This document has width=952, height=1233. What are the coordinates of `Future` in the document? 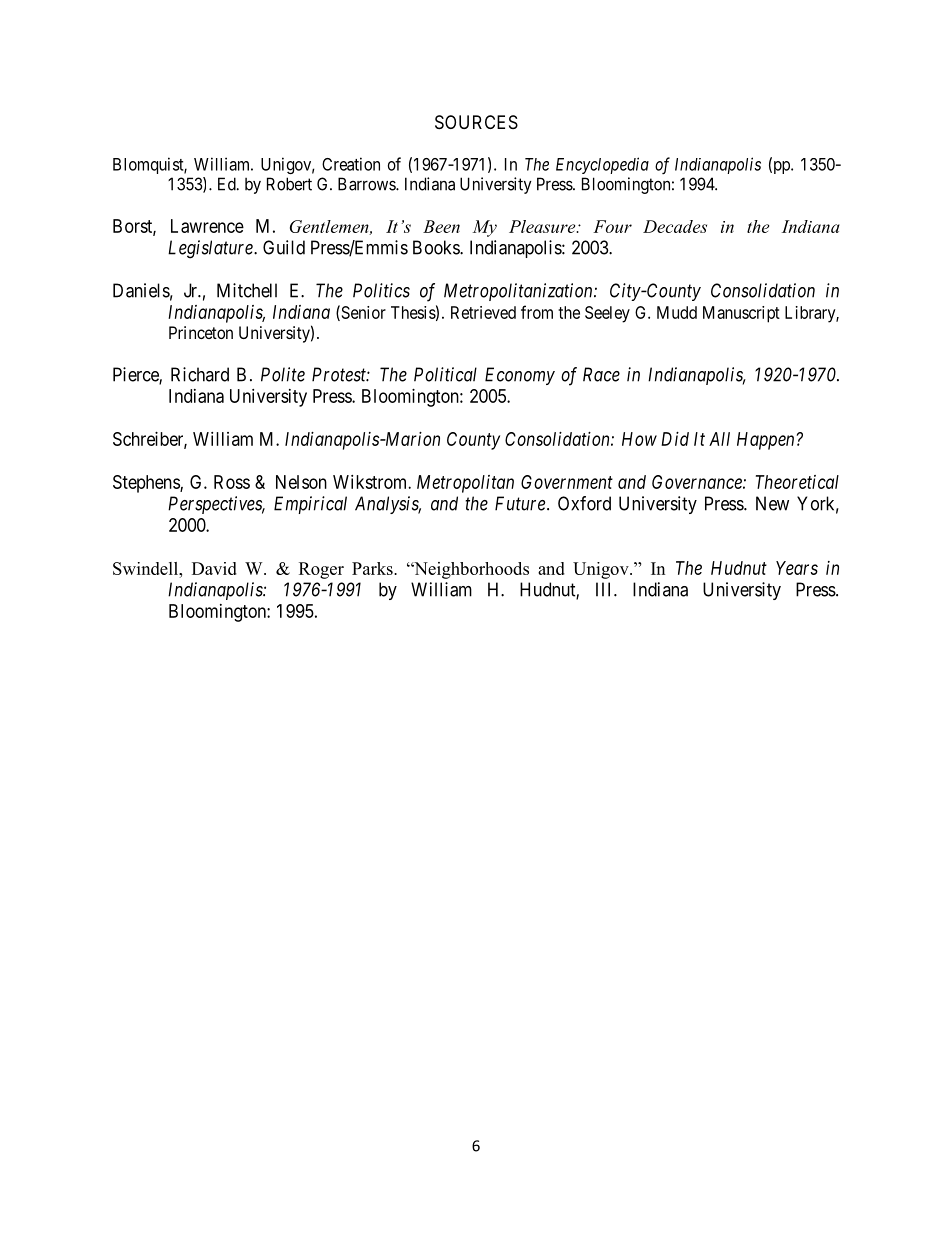 It's located at (520, 503).
